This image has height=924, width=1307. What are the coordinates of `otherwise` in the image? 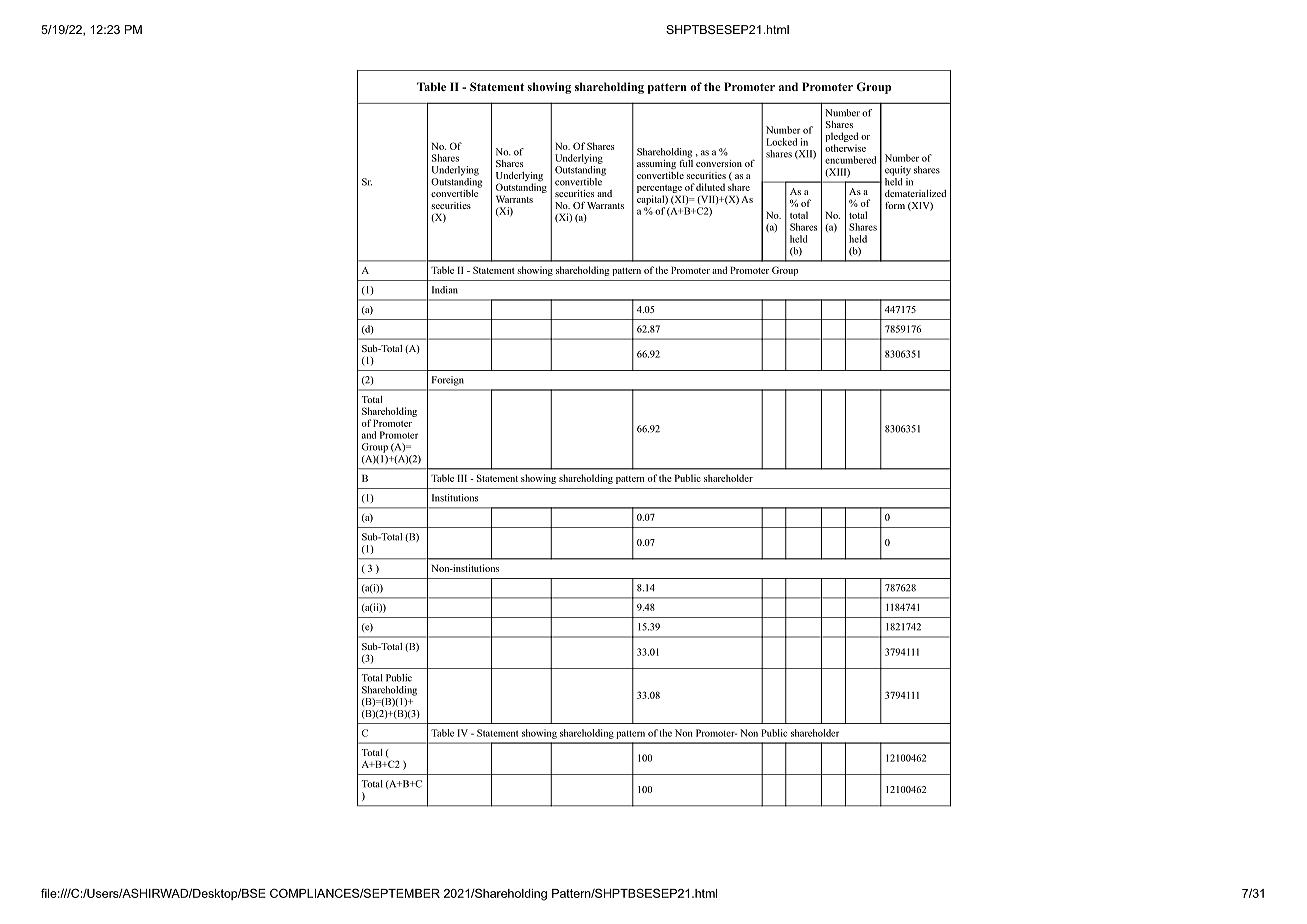 It's located at (845, 148).
